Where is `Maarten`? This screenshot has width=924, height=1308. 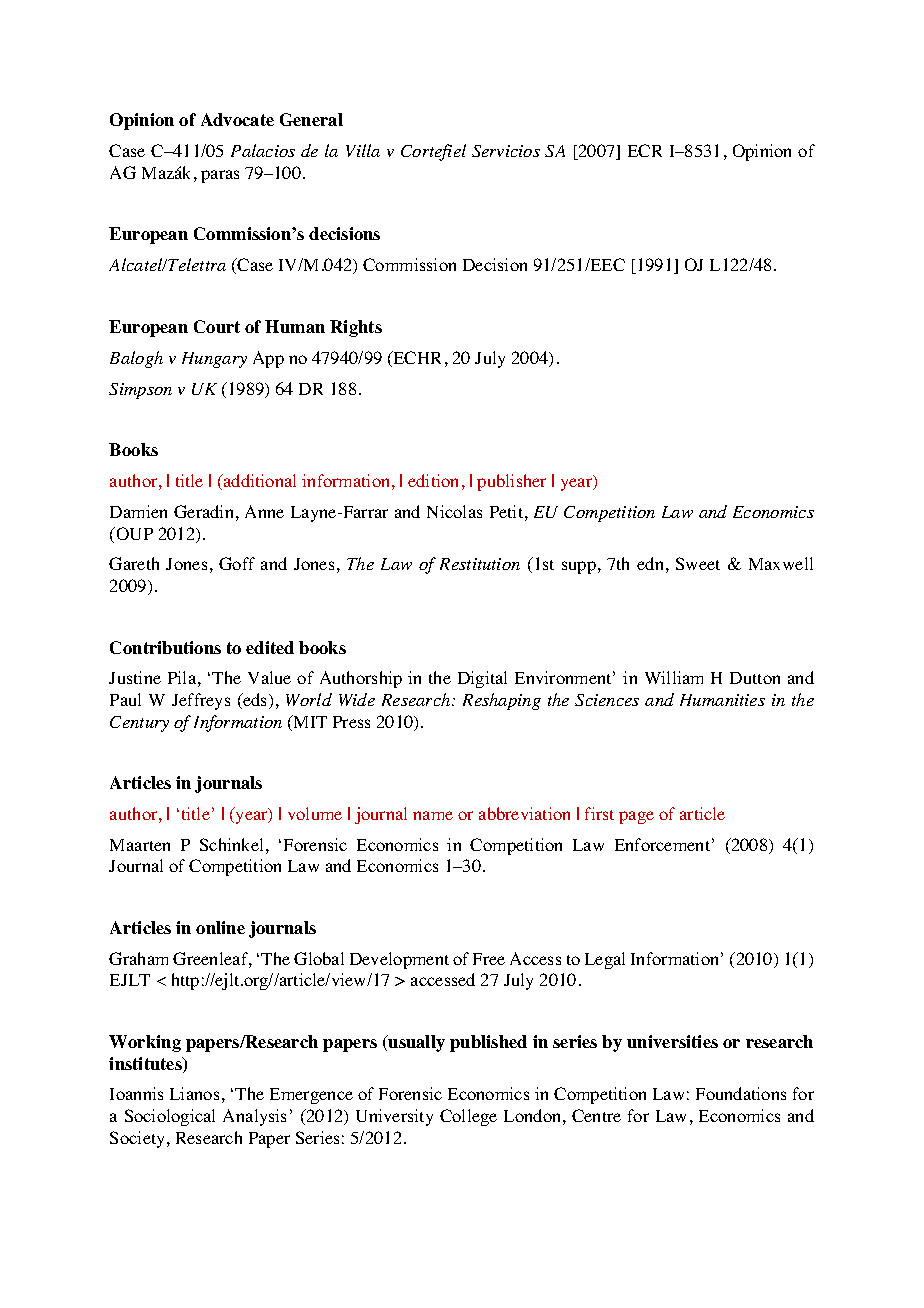 Maarten is located at coordinates (140, 845).
